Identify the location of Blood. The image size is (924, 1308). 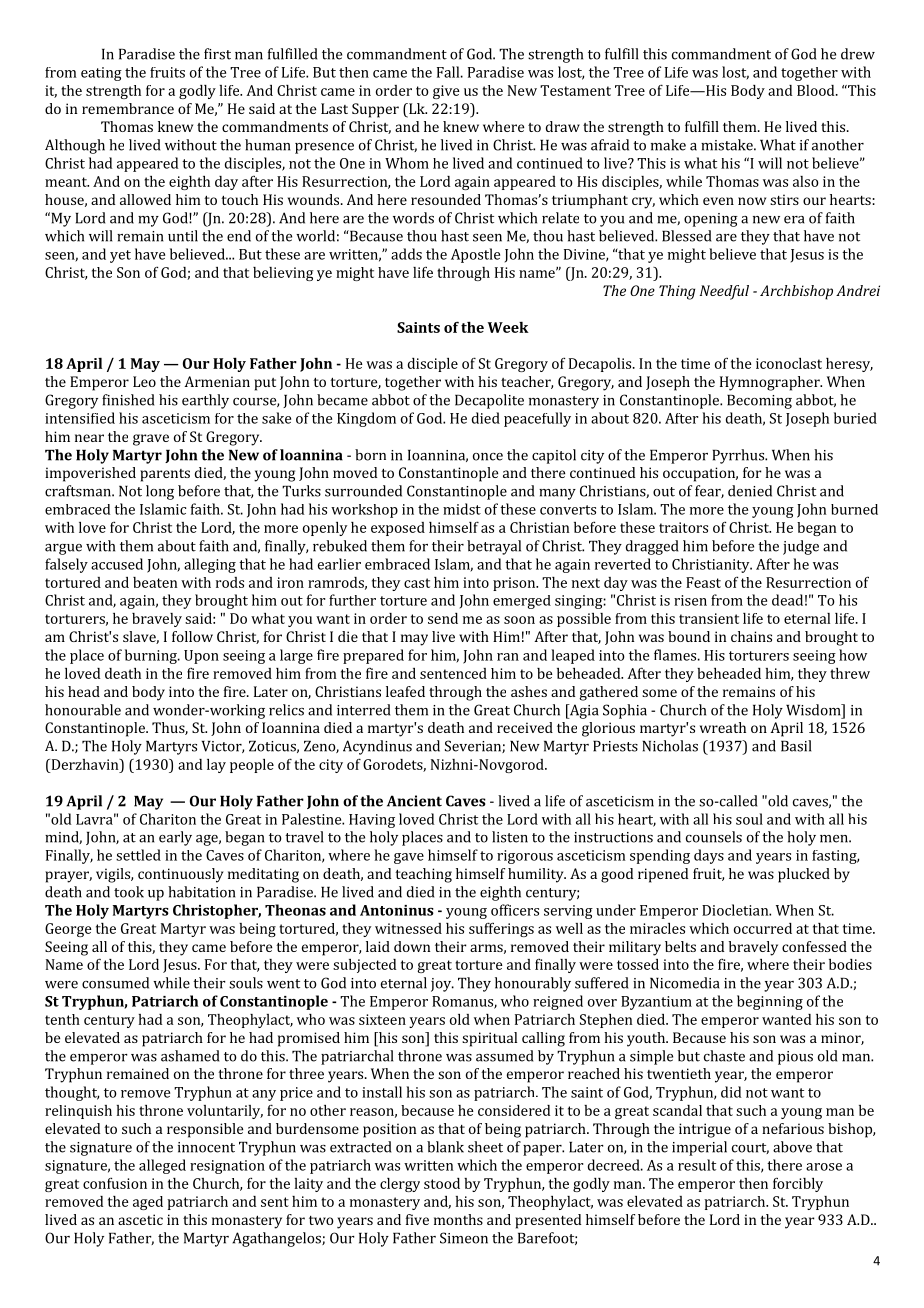
(817, 90).
